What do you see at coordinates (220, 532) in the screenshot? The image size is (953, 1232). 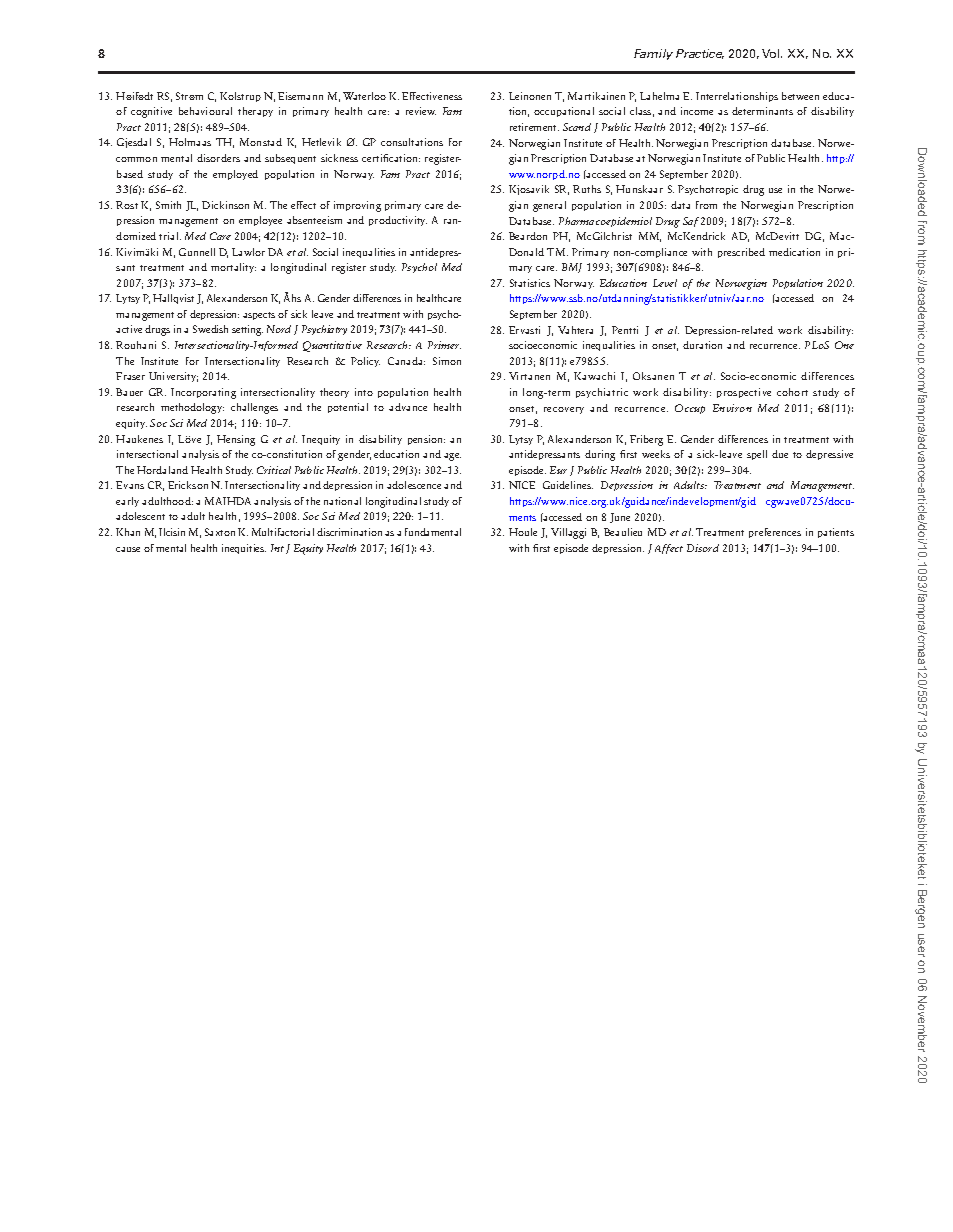 I see `Saxton` at bounding box center [220, 532].
